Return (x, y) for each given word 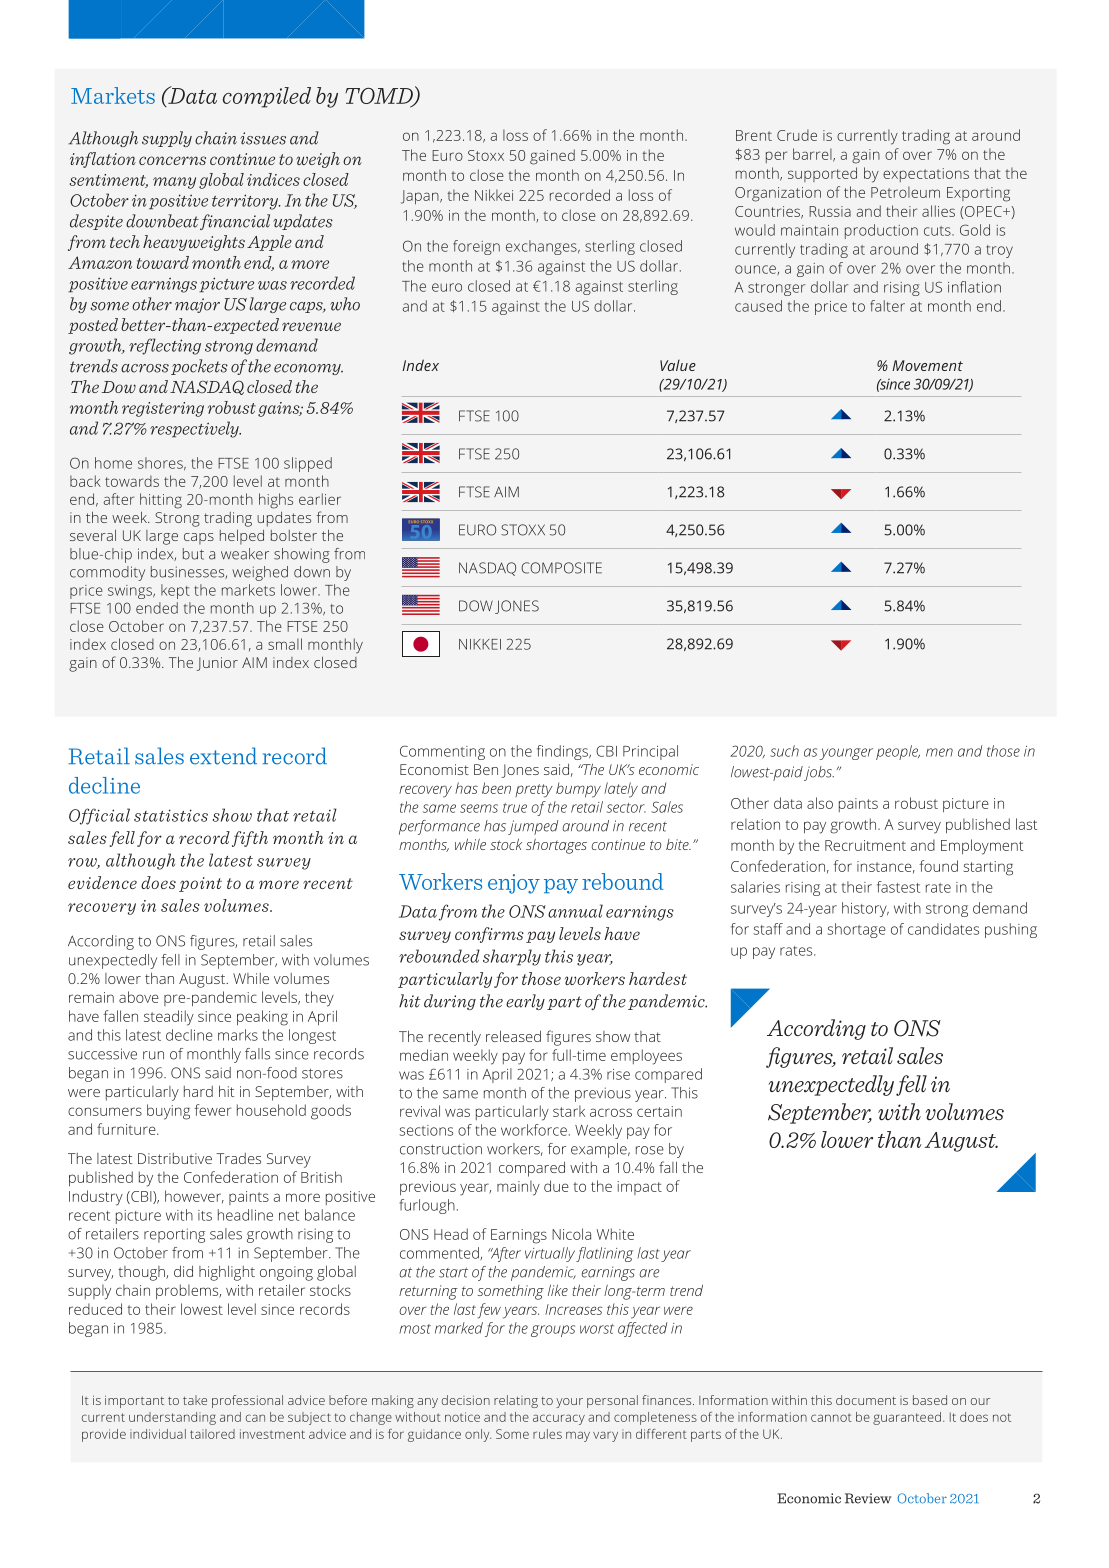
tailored (212, 1434)
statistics (171, 815)
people (898, 752)
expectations (926, 175)
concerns (172, 160)
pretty (534, 791)
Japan (421, 197)
